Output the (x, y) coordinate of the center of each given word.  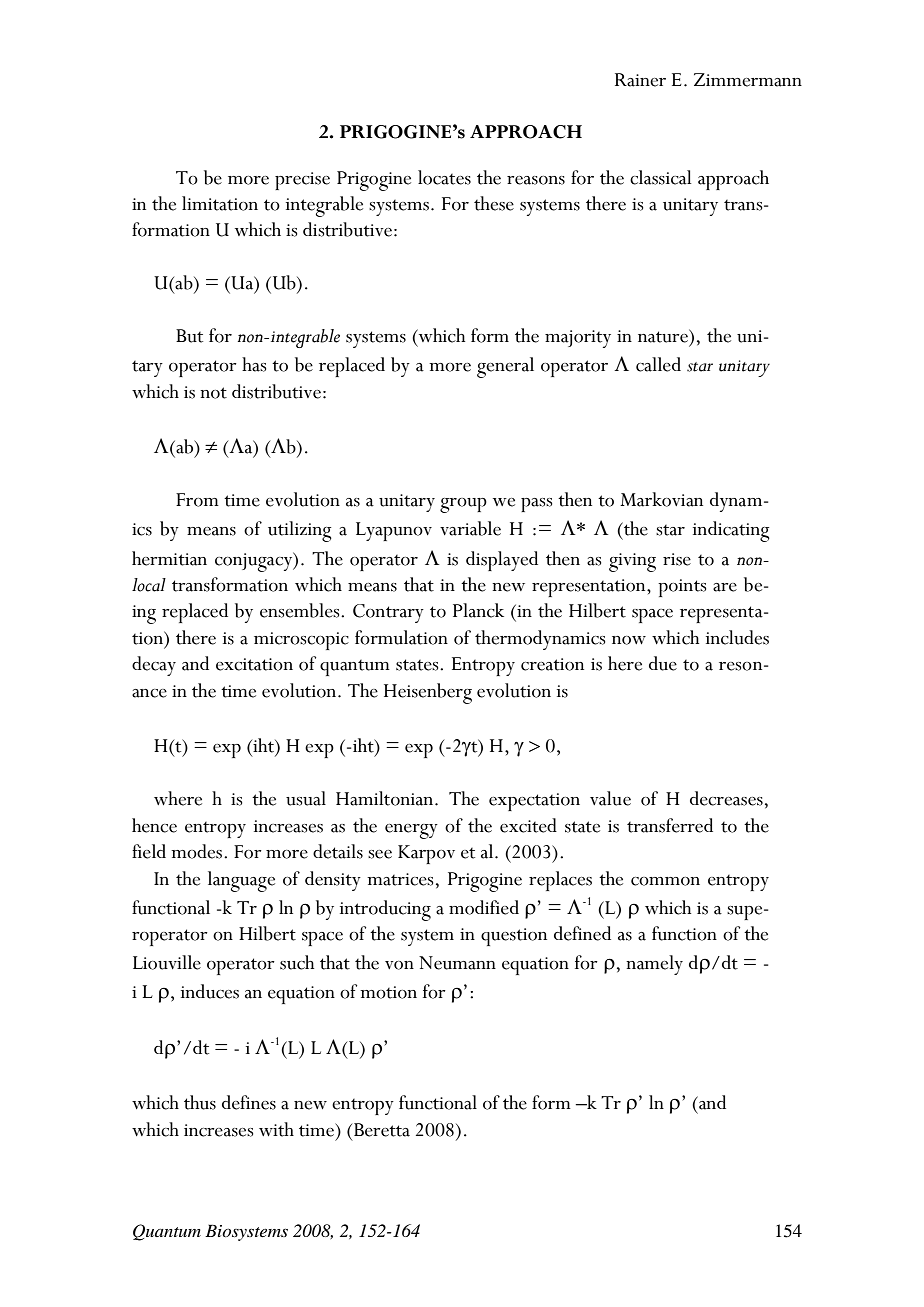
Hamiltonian (386, 798)
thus (200, 1102)
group (463, 505)
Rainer (640, 80)
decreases (726, 798)
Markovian (661, 499)
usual (306, 798)
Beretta (382, 1130)
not (213, 393)
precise (302, 181)
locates (444, 177)
